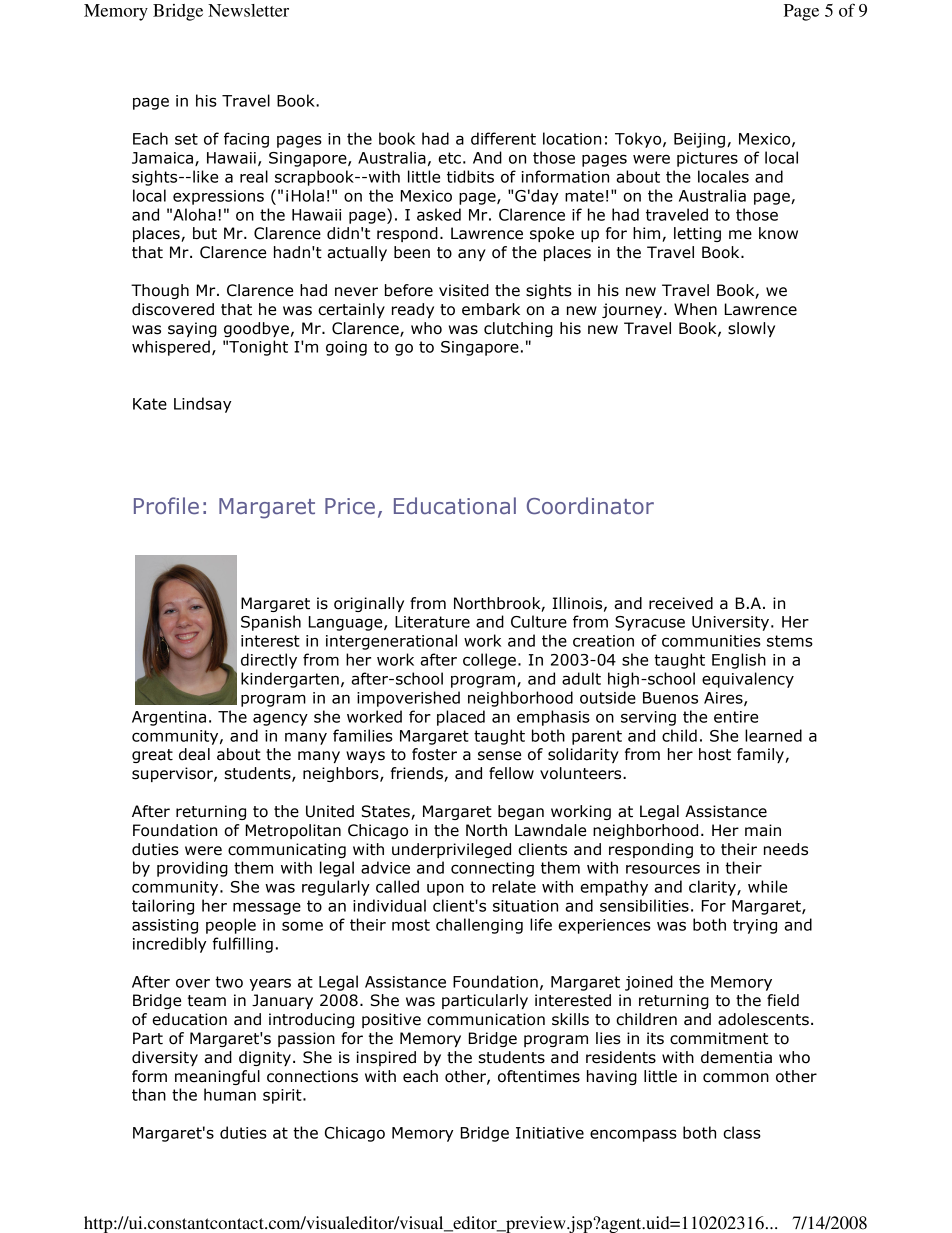  I want to click on host, so click(715, 754).
